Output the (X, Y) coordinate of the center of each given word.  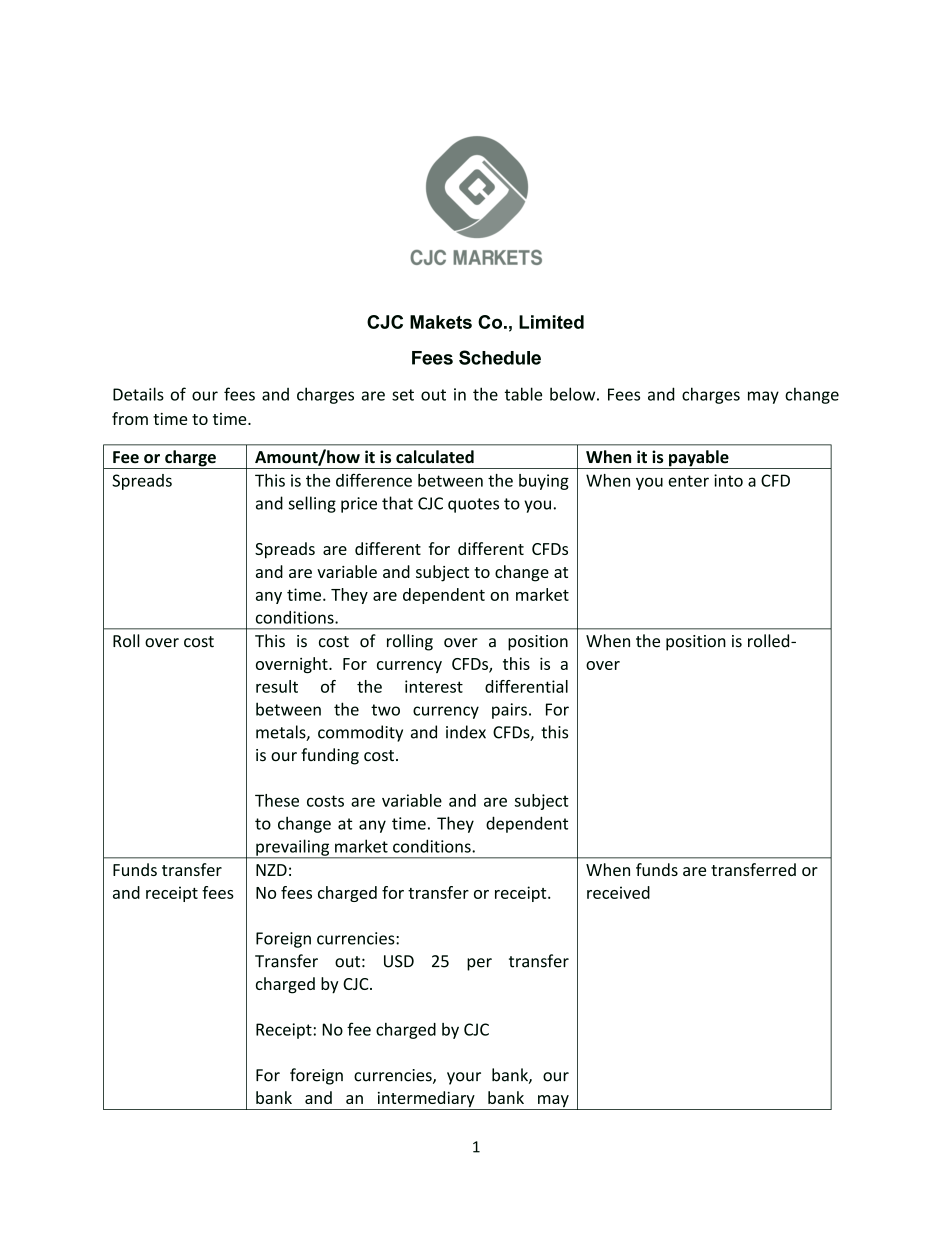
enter (688, 481)
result (277, 686)
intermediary (426, 1100)
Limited (551, 322)
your (464, 1078)
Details (138, 394)
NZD (271, 870)
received (618, 892)
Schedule (500, 357)
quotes (473, 505)
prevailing (293, 848)
